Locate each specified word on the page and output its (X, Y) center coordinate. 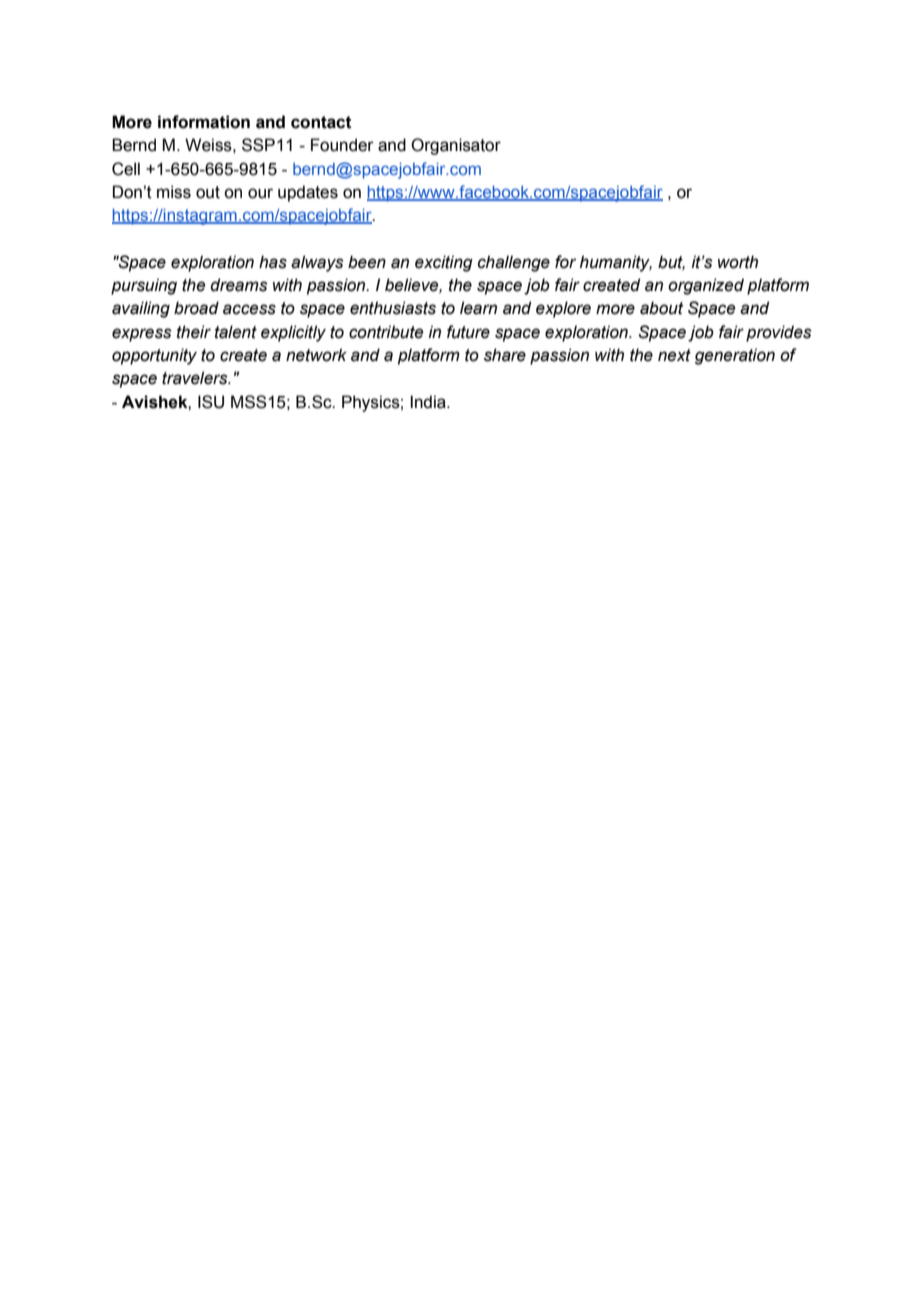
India (429, 402)
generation (735, 356)
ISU (211, 402)
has (273, 262)
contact (321, 122)
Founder (342, 145)
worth (738, 262)
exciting (444, 263)
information (204, 122)
